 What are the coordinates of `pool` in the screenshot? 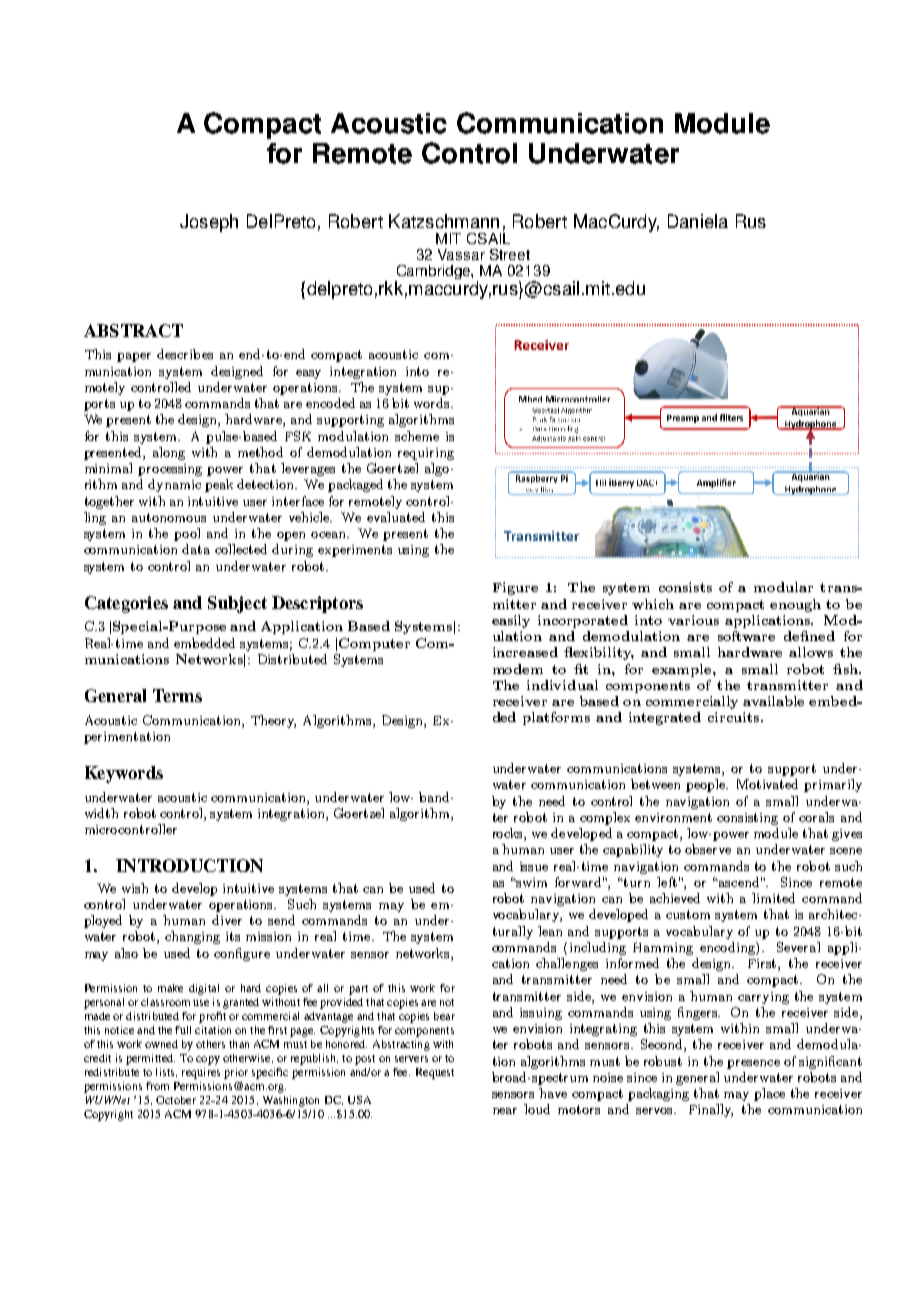 It's located at (187, 534).
